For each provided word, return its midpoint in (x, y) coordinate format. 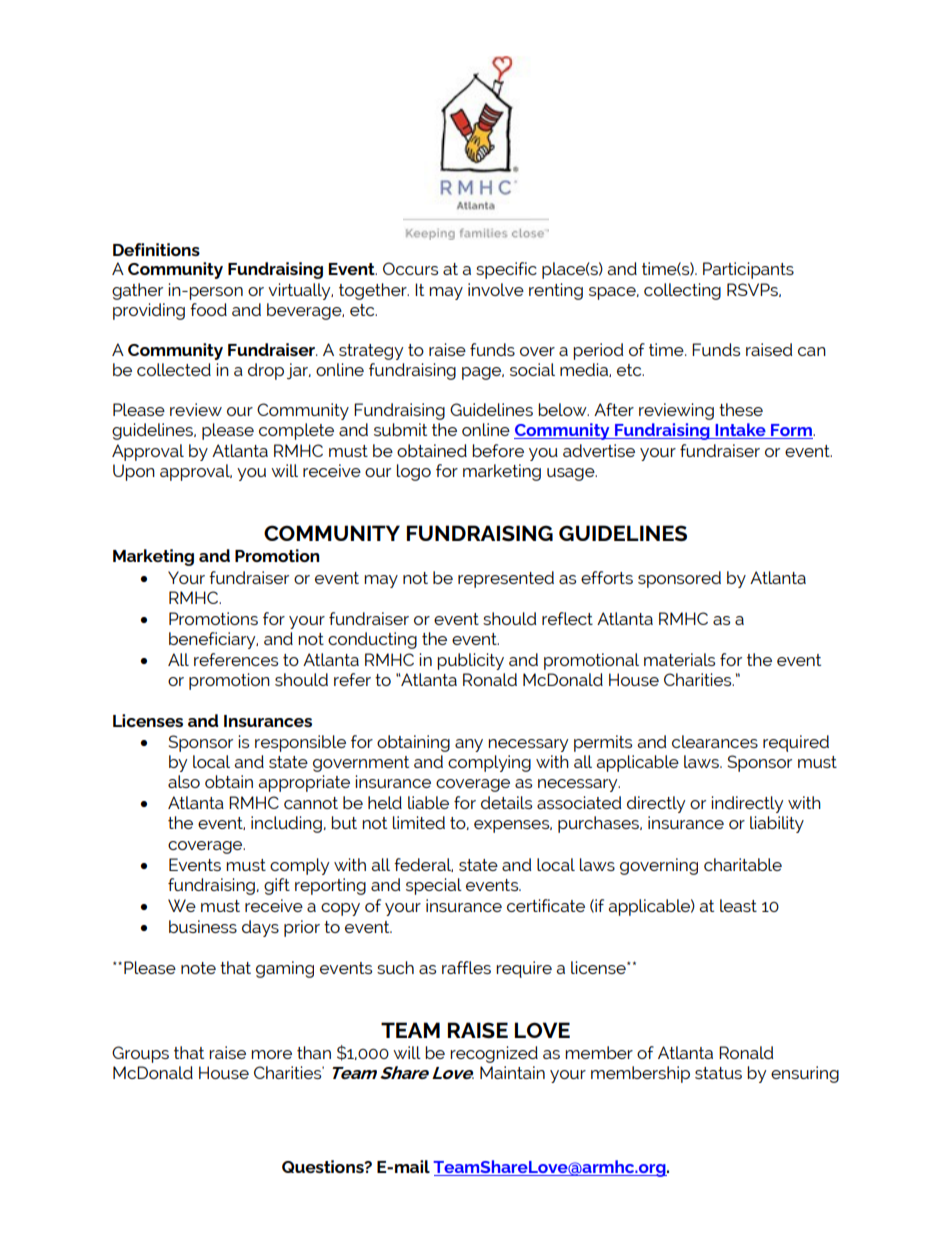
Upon (134, 472)
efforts (607, 577)
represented (506, 579)
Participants (748, 270)
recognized (494, 1054)
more (271, 1054)
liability (777, 824)
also (184, 781)
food (208, 309)
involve (496, 289)
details (506, 802)
